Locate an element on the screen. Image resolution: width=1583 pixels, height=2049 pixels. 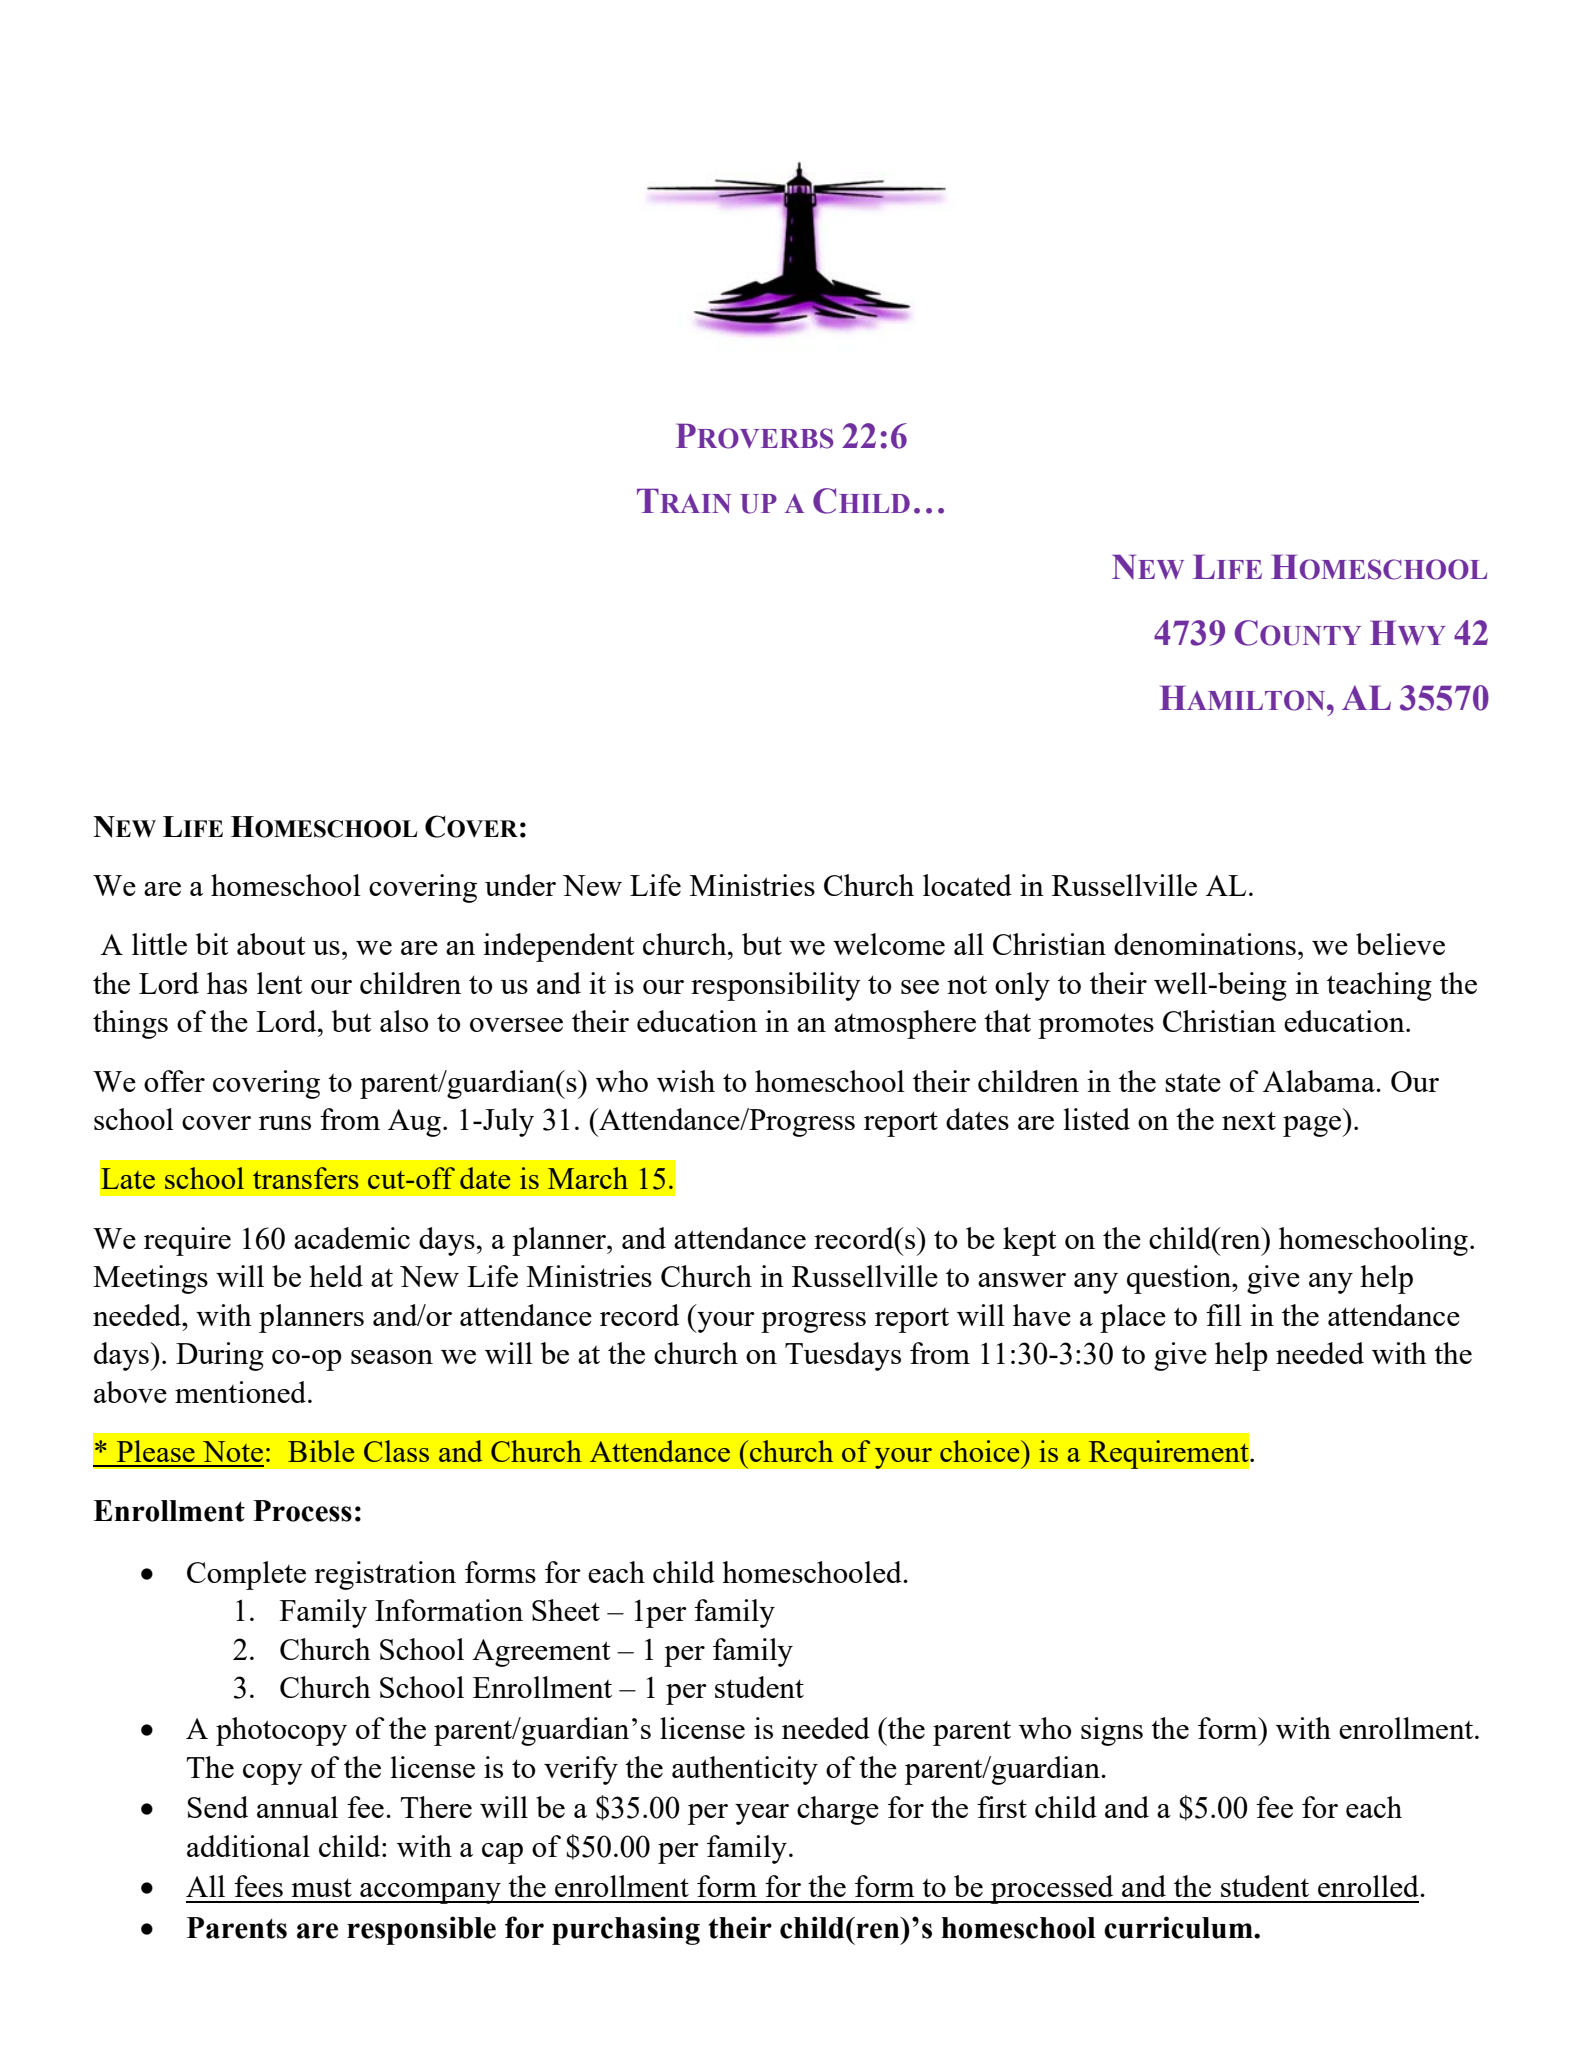
purchasing is located at coordinates (626, 1930).
